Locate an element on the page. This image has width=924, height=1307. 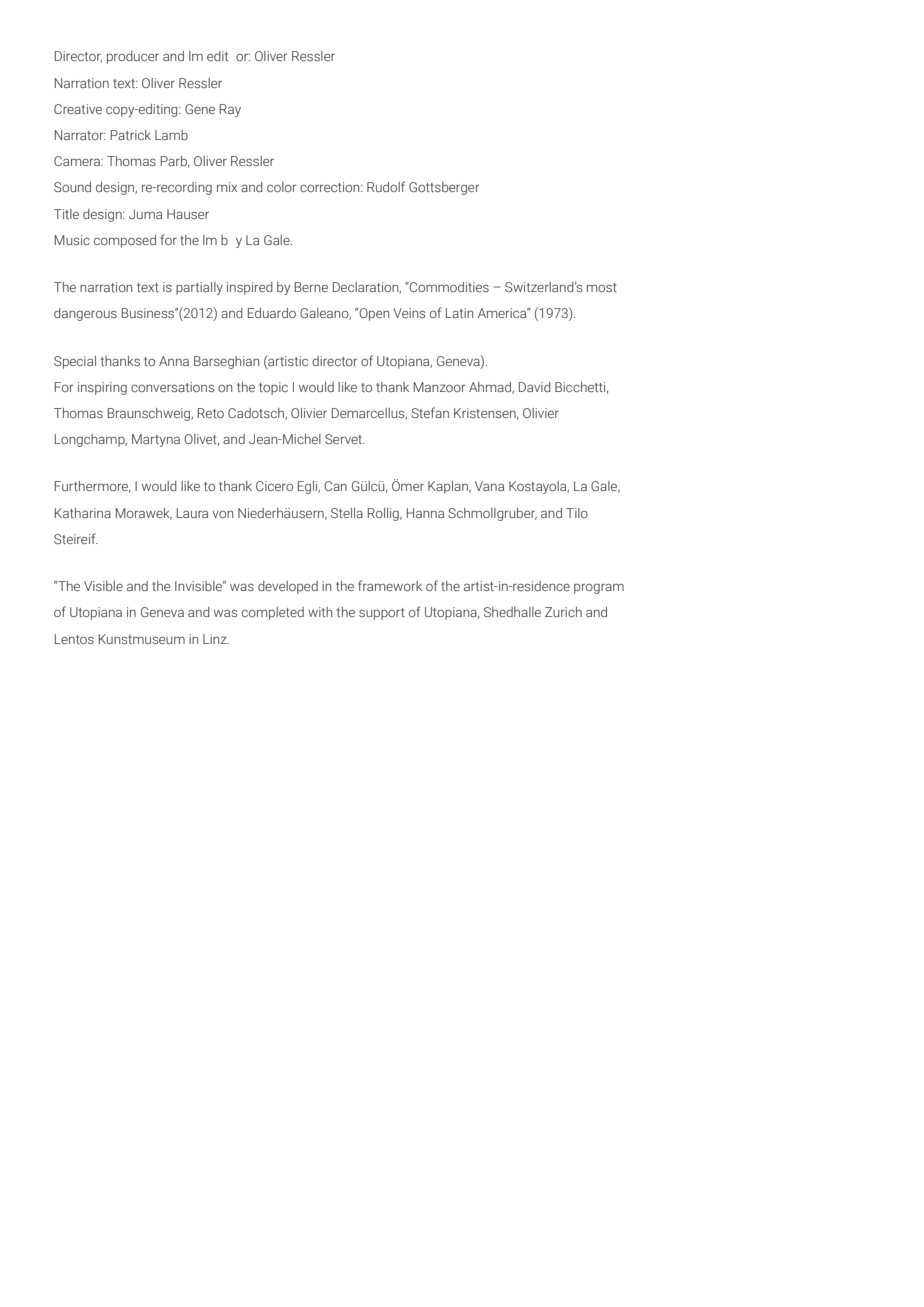
completed is located at coordinates (273, 613).
